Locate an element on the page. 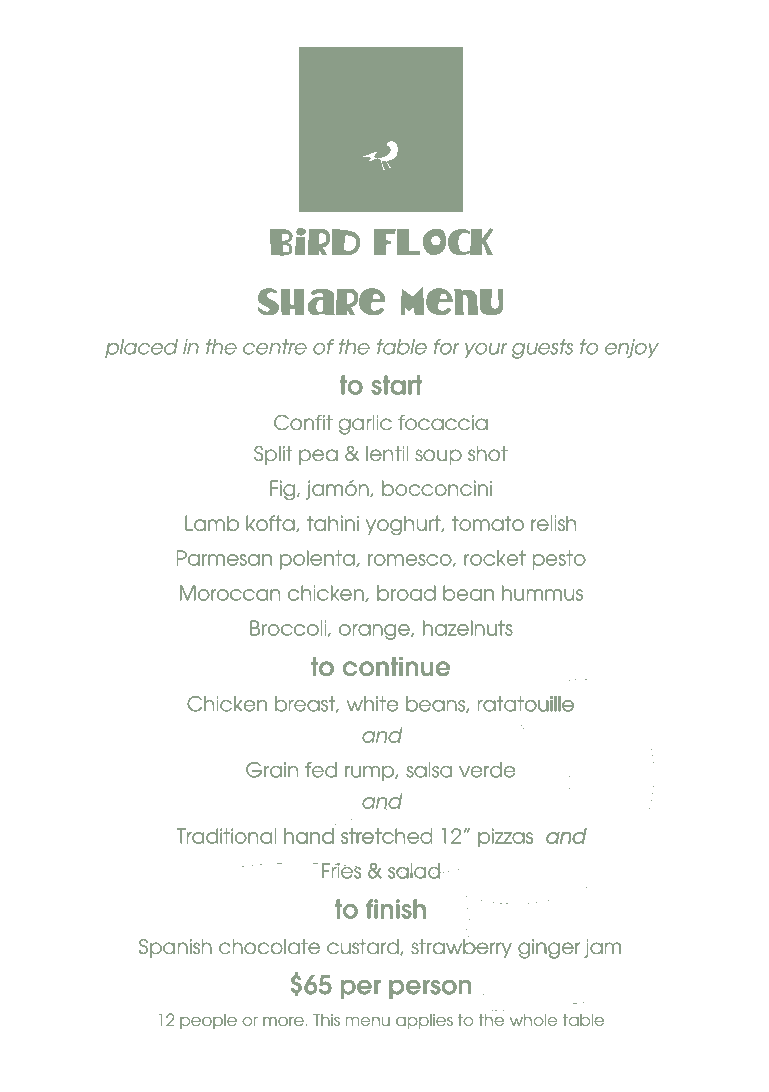 Image resolution: width=769 pixels, height=1092 pixels. soup is located at coordinates (438, 457).
